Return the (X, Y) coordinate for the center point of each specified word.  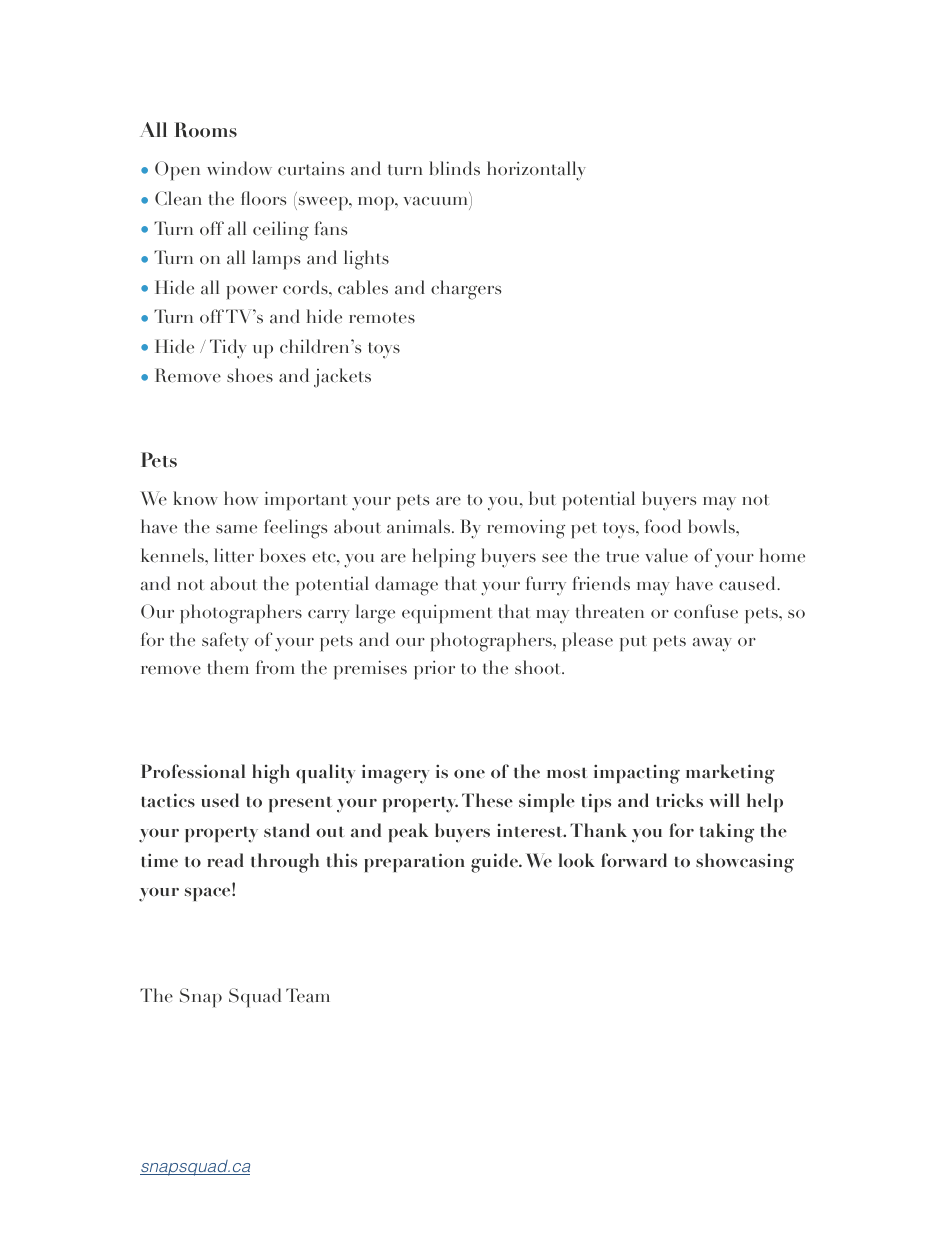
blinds (454, 168)
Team (308, 995)
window (239, 168)
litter (234, 555)
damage (406, 586)
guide (495, 863)
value (666, 555)
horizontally (536, 171)
